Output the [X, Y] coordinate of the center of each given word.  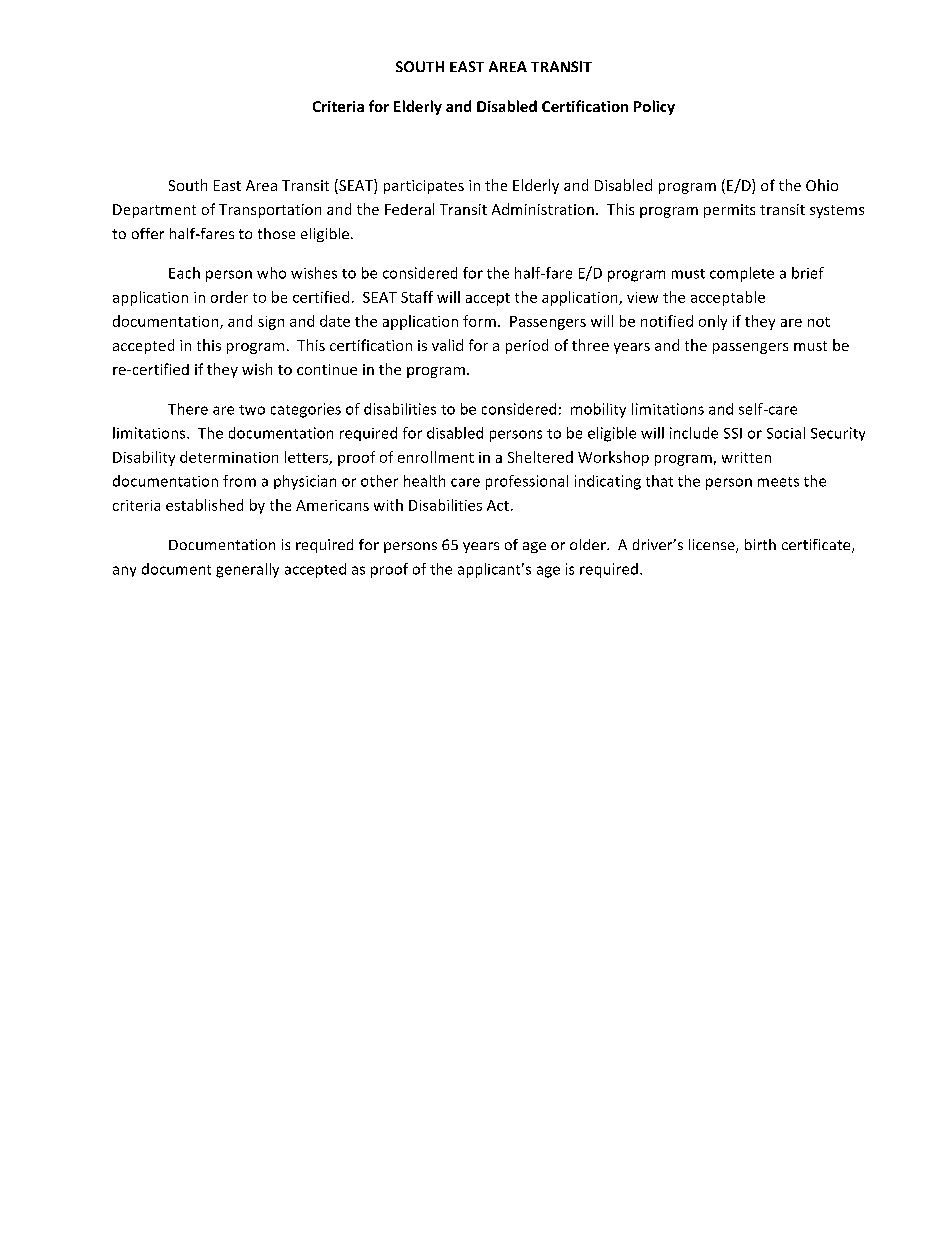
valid [447, 345]
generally [247, 570]
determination [229, 457]
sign [271, 323]
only [713, 322]
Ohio [822, 185]
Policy [654, 107]
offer [148, 233]
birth [760, 544]
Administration [543, 209]
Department [154, 211]
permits [729, 211]
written [746, 457]
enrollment [436, 457]
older [589, 544]
